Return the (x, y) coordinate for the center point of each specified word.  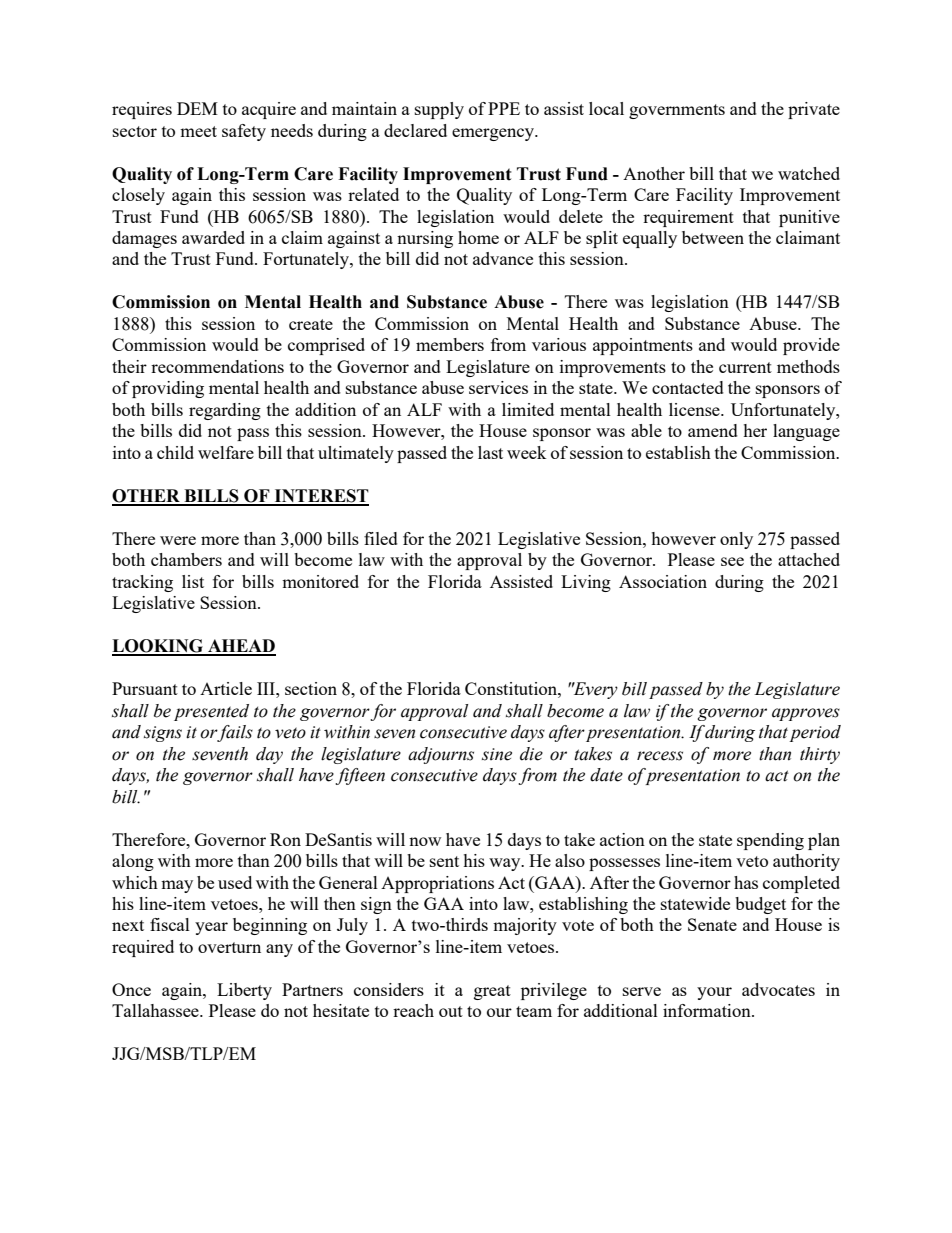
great (492, 992)
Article (226, 688)
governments (677, 111)
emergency (494, 134)
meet (198, 131)
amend (713, 430)
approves (806, 714)
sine (497, 754)
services (498, 387)
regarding (225, 411)
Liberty (244, 991)
